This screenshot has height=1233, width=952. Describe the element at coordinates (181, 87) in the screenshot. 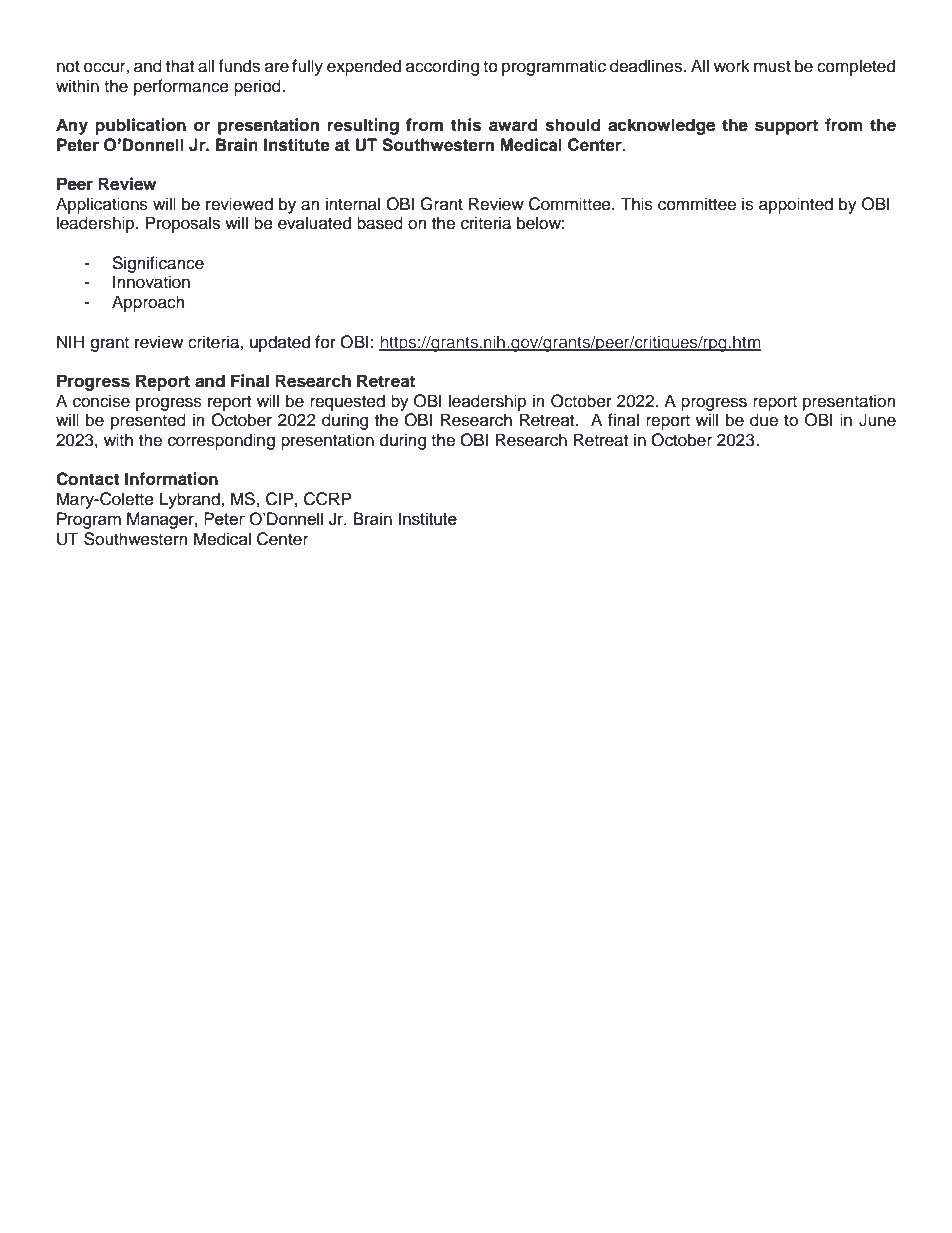

I see `performance` at that location.
